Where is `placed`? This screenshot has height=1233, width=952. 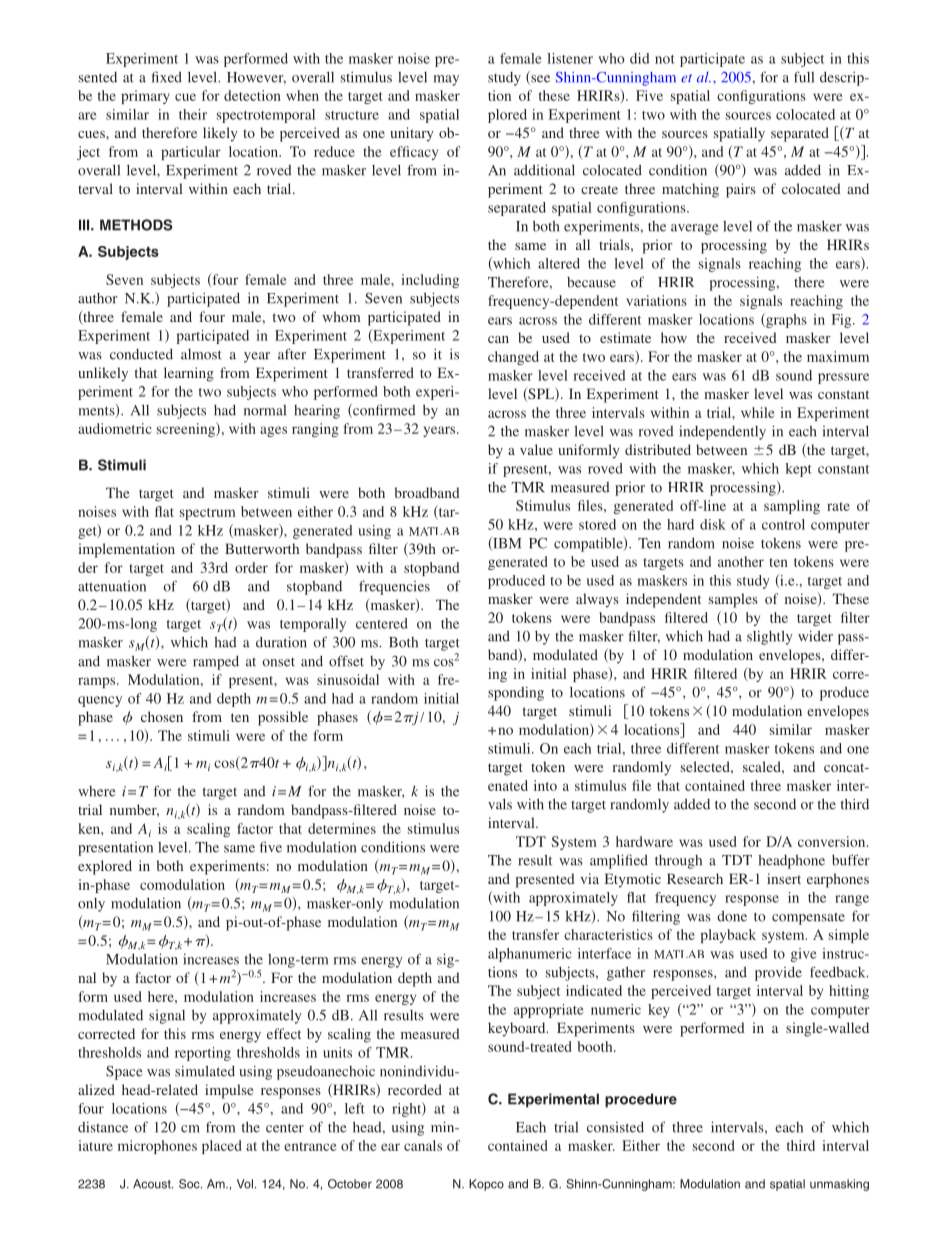
placed is located at coordinates (221, 1147).
